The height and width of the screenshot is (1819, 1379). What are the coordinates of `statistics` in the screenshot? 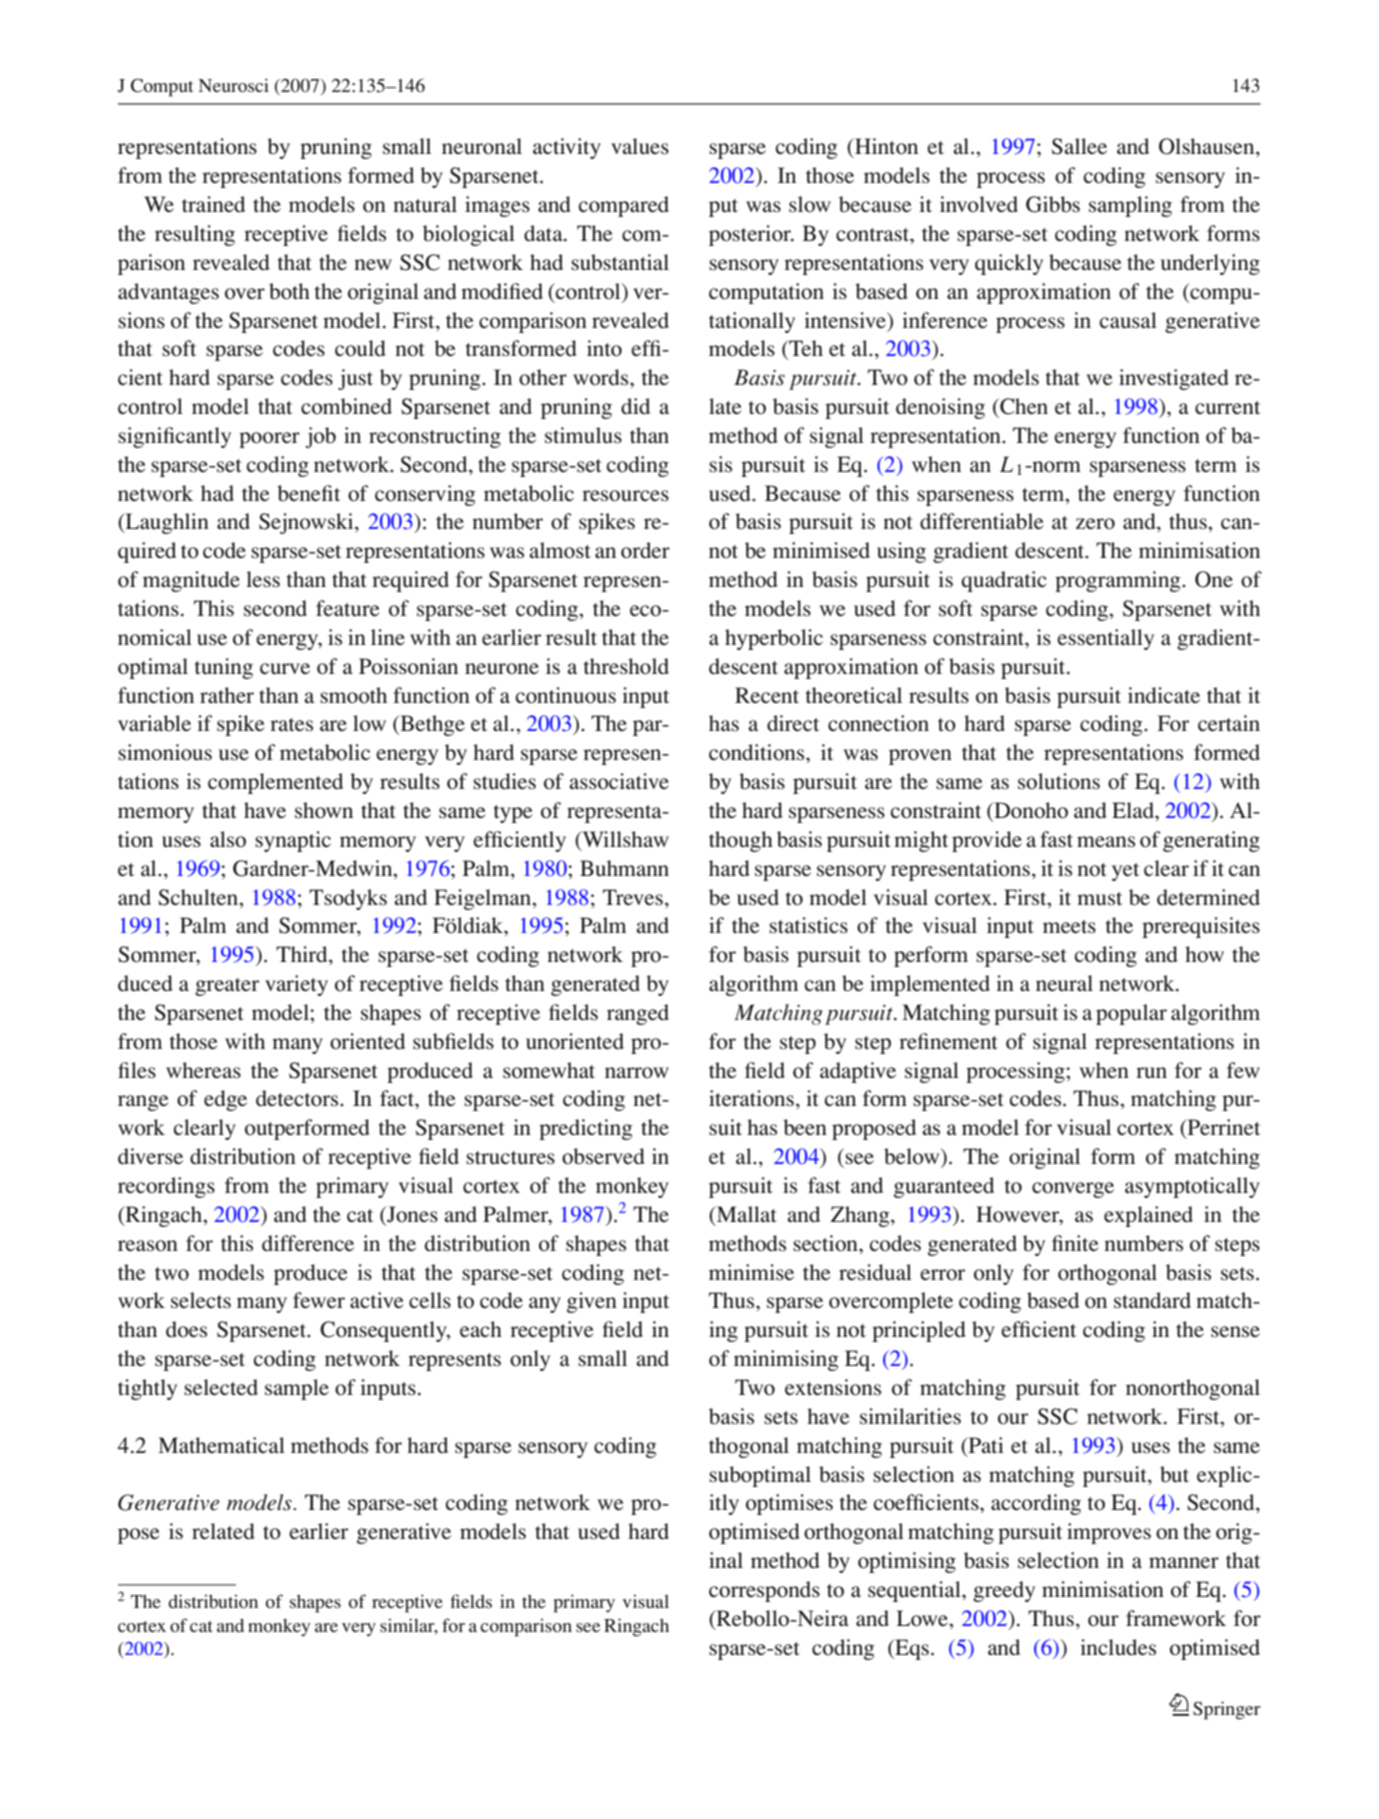 It's located at (808, 925).
